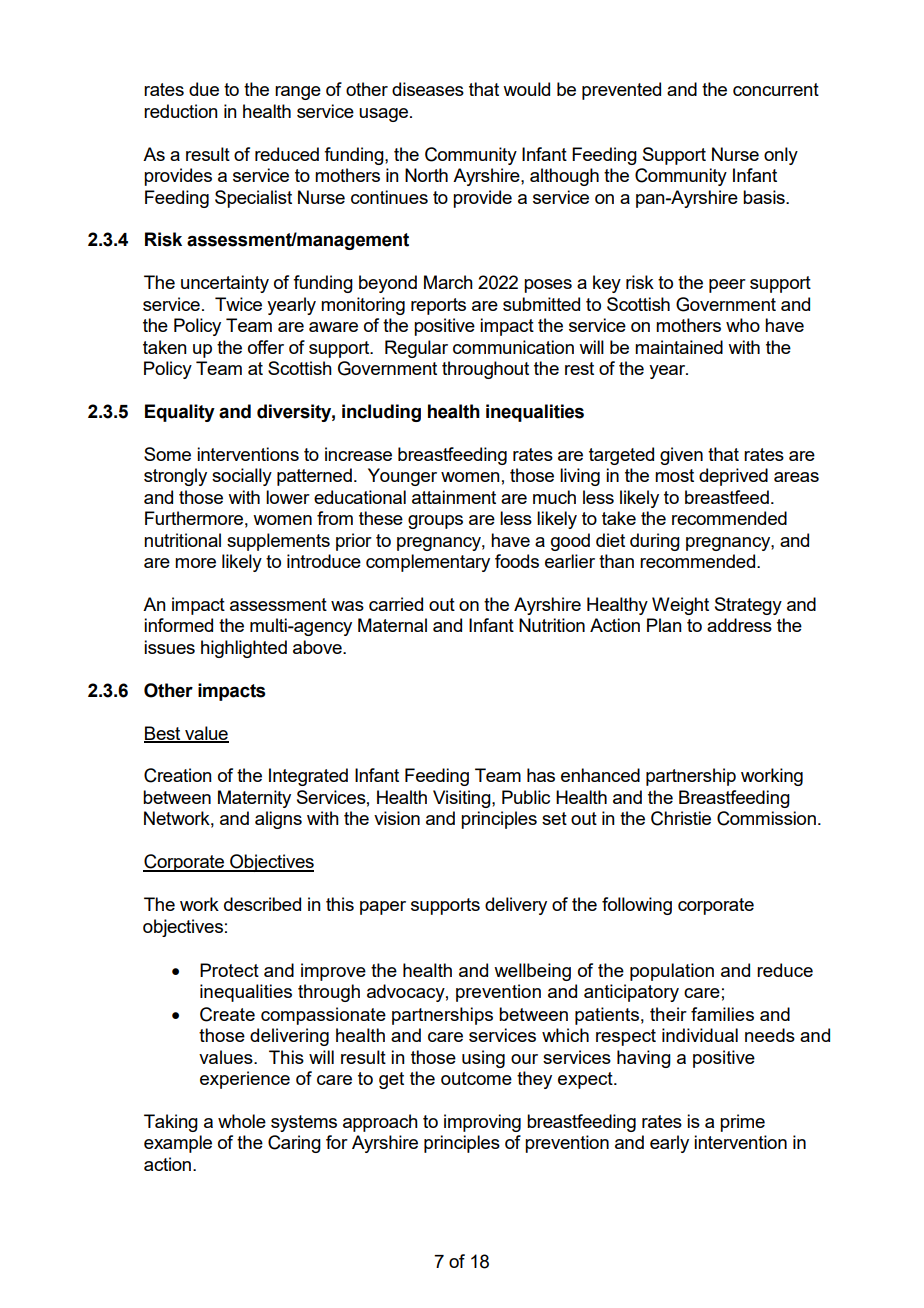  Describe the element at coordinates (739, 625) in the screenshot. I see `address` at that location.
